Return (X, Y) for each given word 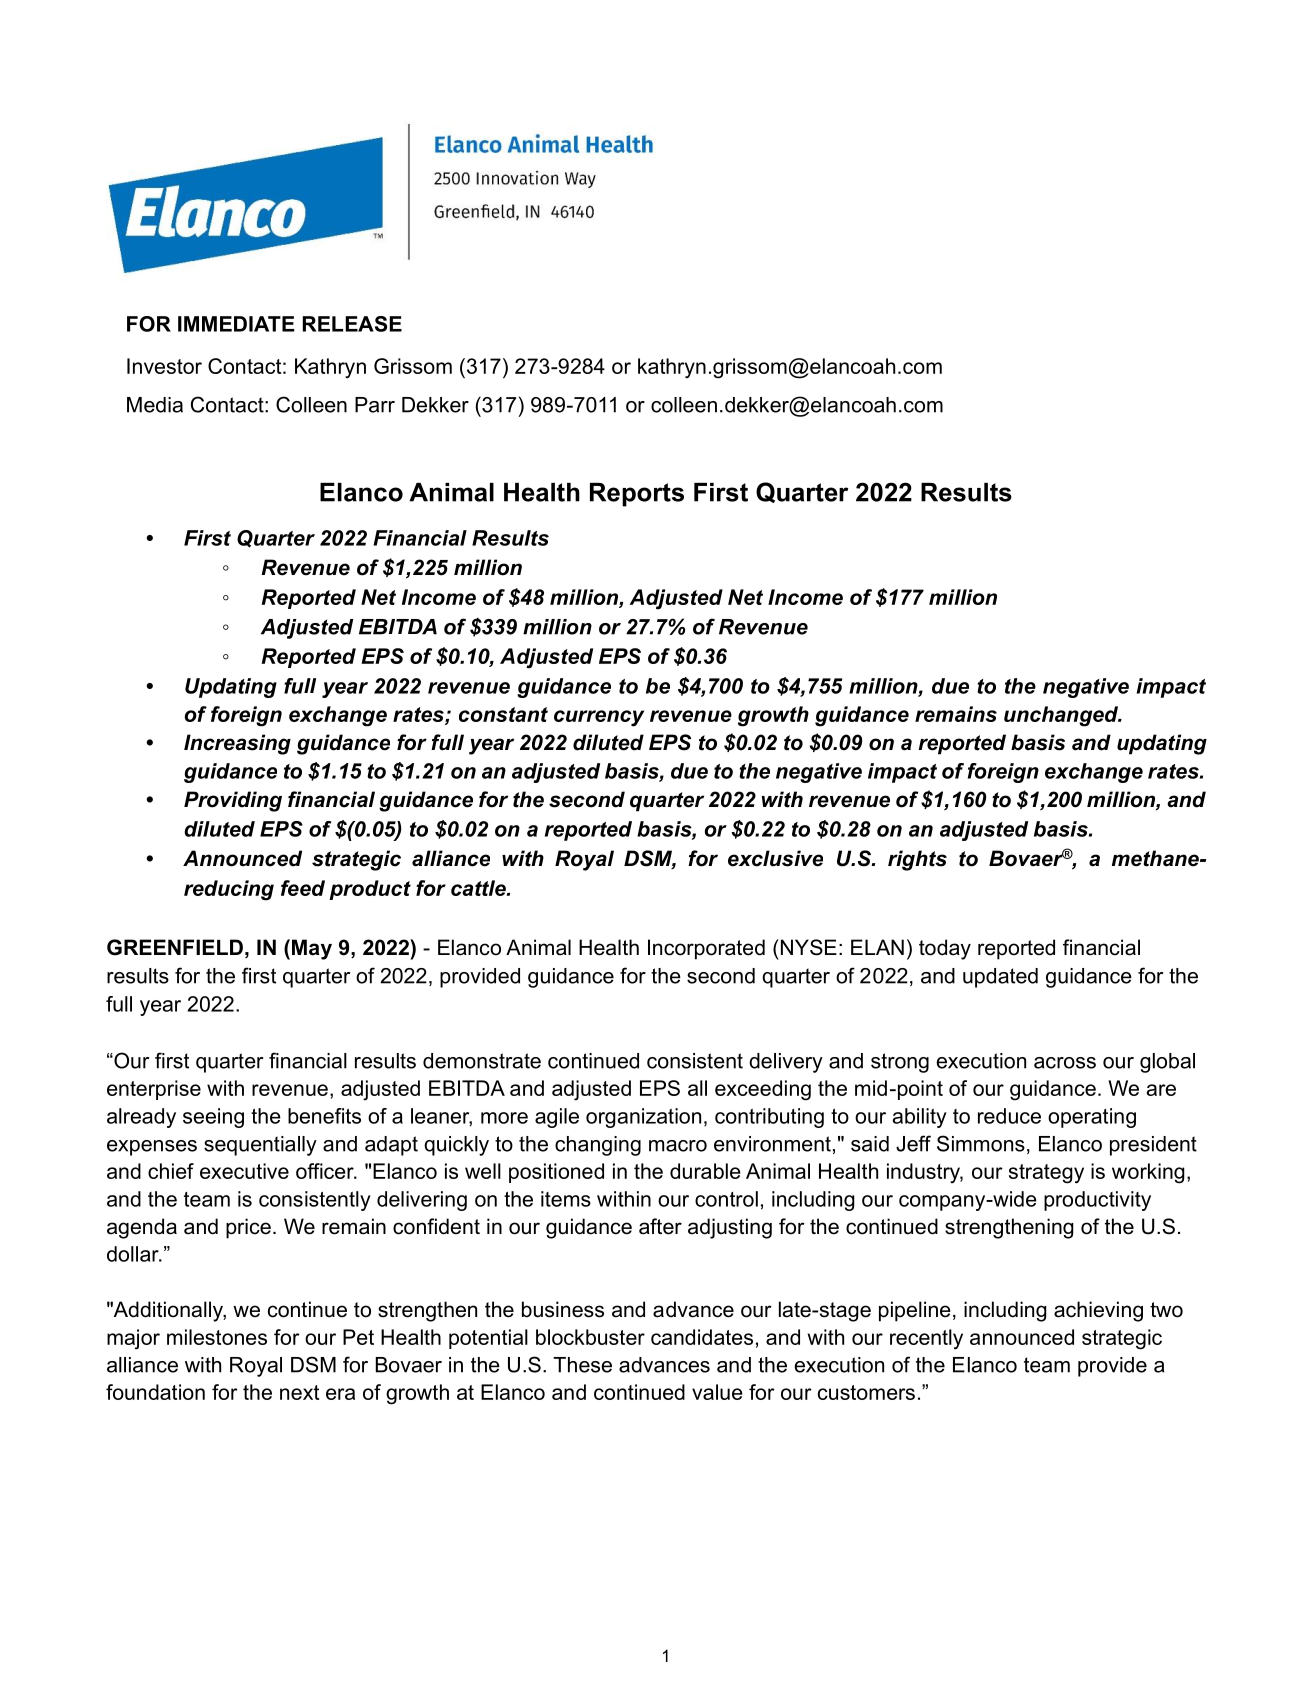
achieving (1098, 1311)
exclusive (775, 858)
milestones (217, 1337)
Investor (164, 366)
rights (917, 860)
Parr (375, 405)
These (582, 1365)
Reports (637, 495)
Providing (233, 801)
